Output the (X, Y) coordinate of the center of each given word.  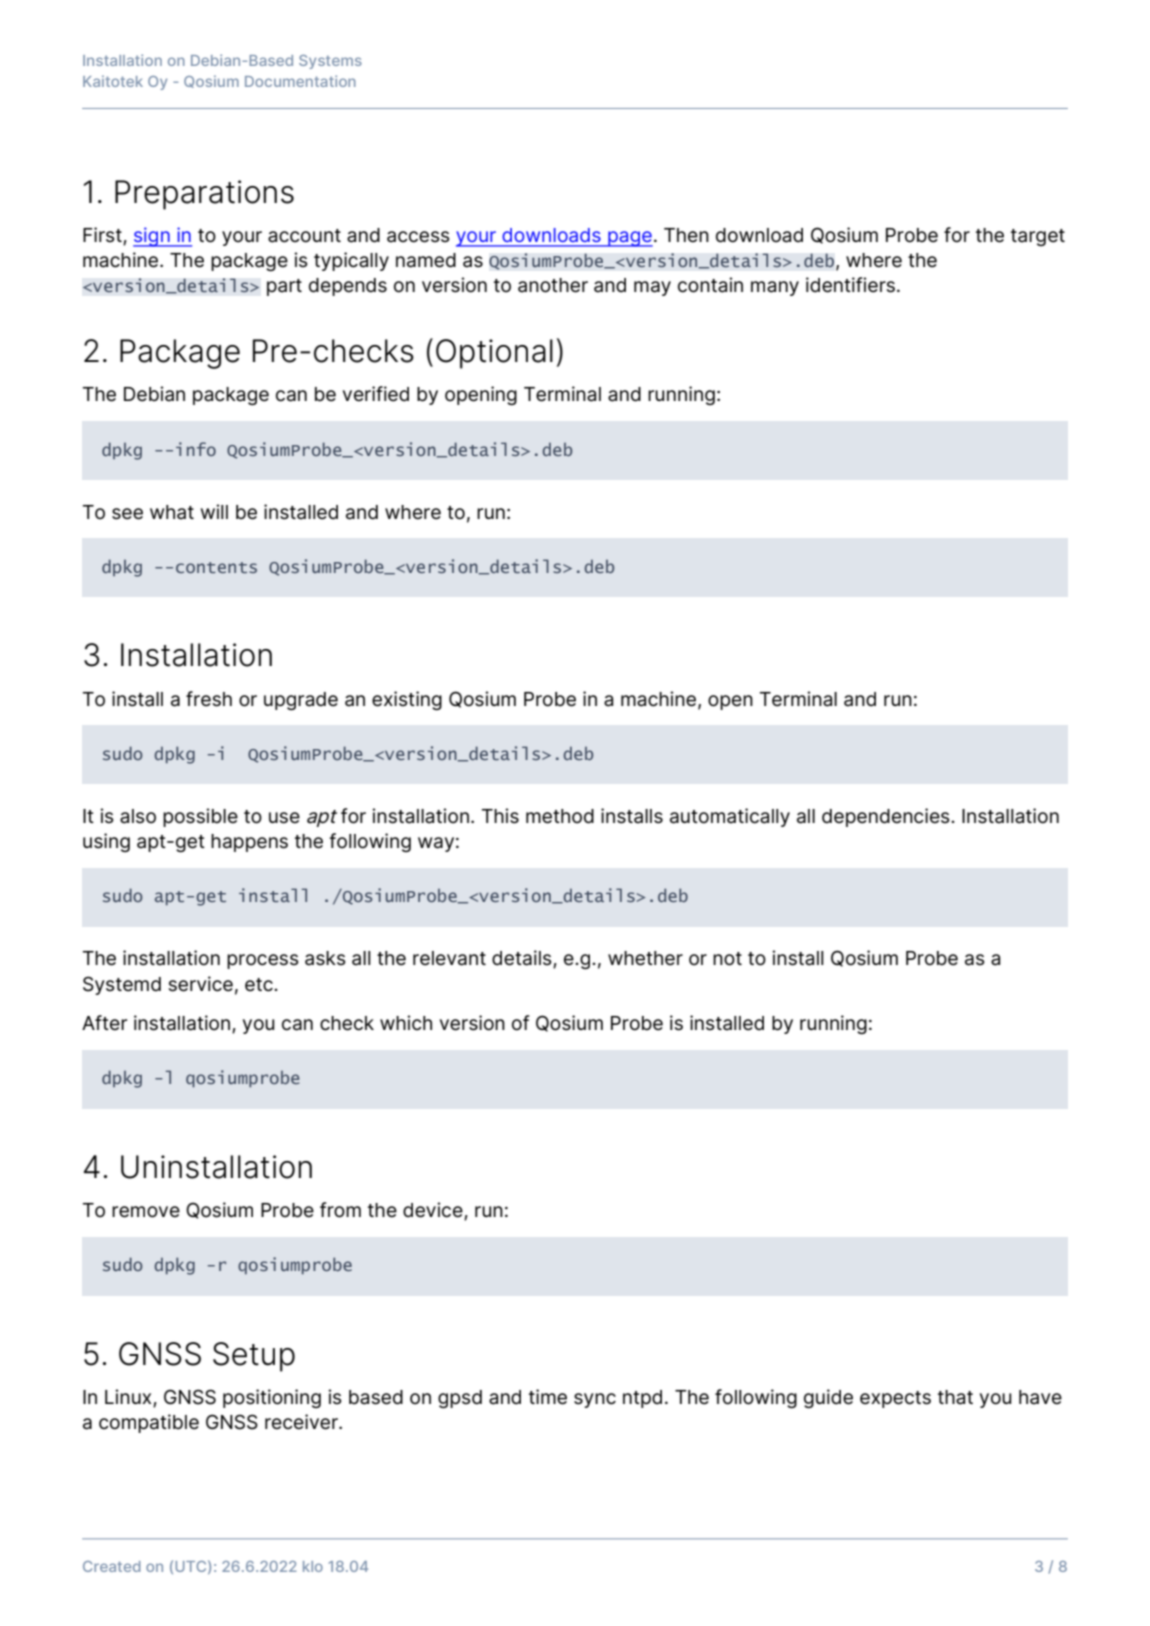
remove (146, 1212)
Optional (494, 354)
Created (112, 1566)
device (434, 1211)
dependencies (887, 817)
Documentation (300, 81)
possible (200, 817)
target (1038, 237)
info (196, 449)
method (560, 816)
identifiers (850, 285)
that (955, 1397)
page (629, 239)
